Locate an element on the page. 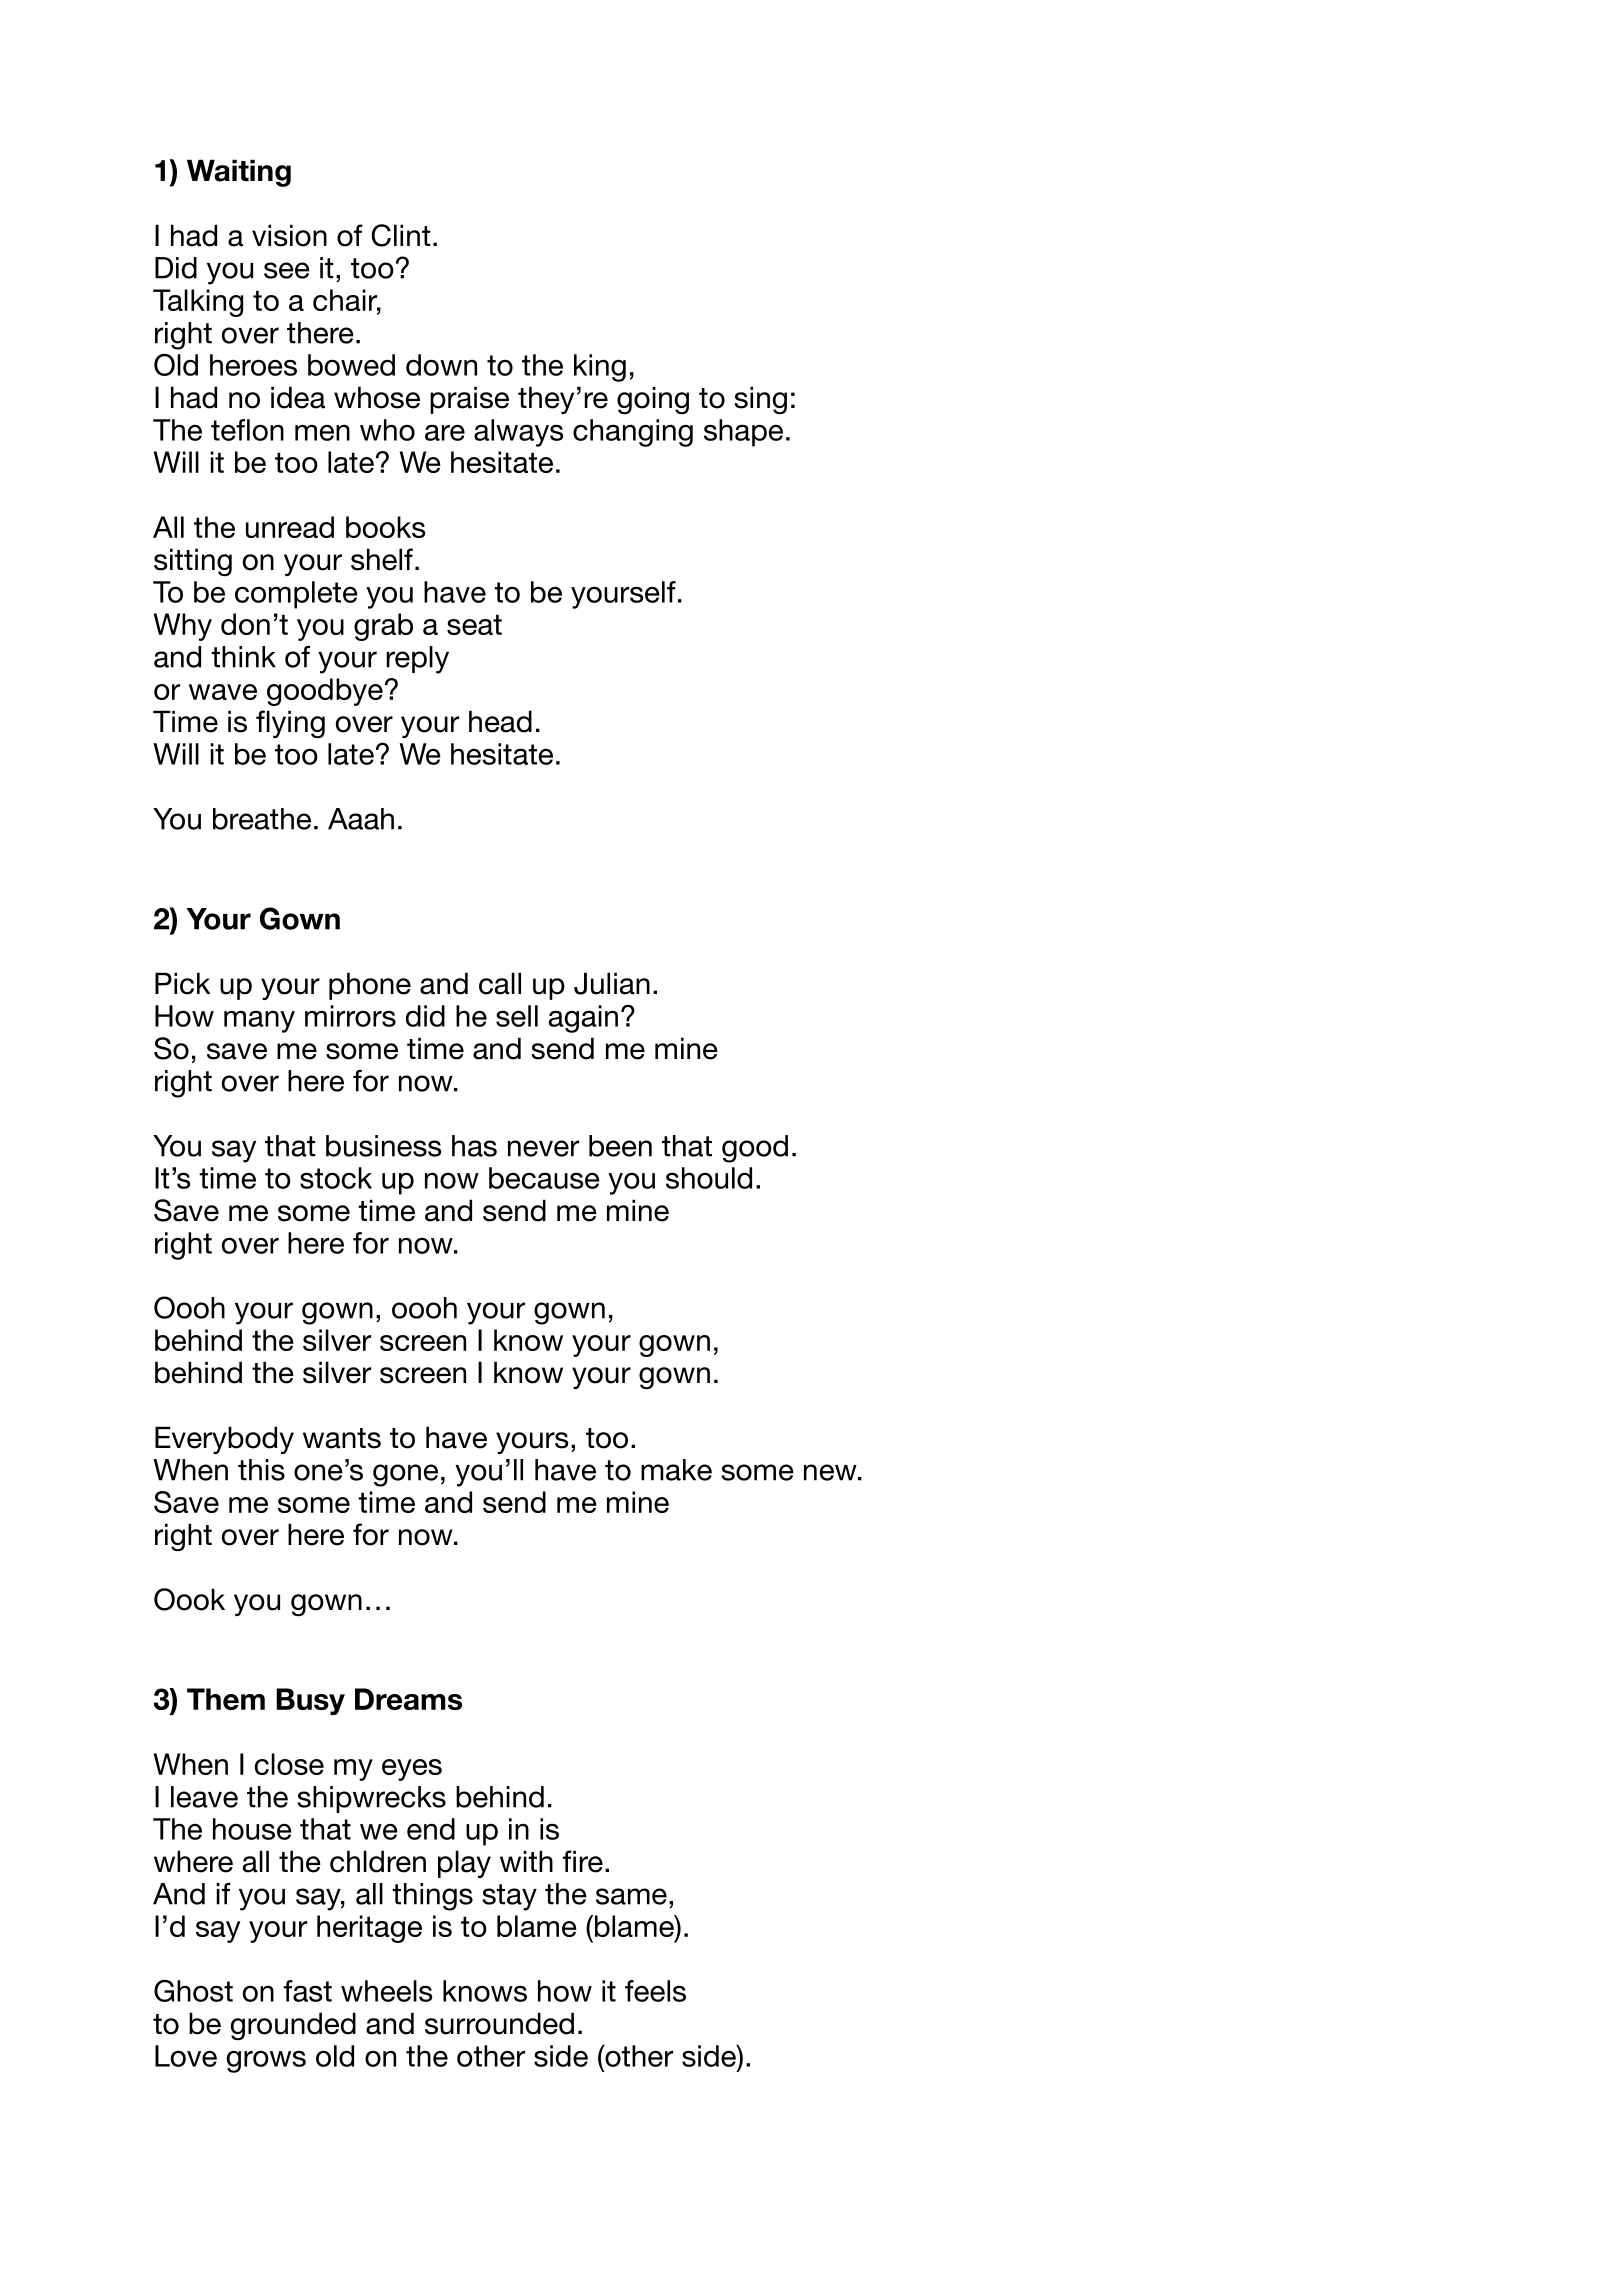 The width and height of the page is (1608, 2274). breathe is located at coordinates (262, 819).
